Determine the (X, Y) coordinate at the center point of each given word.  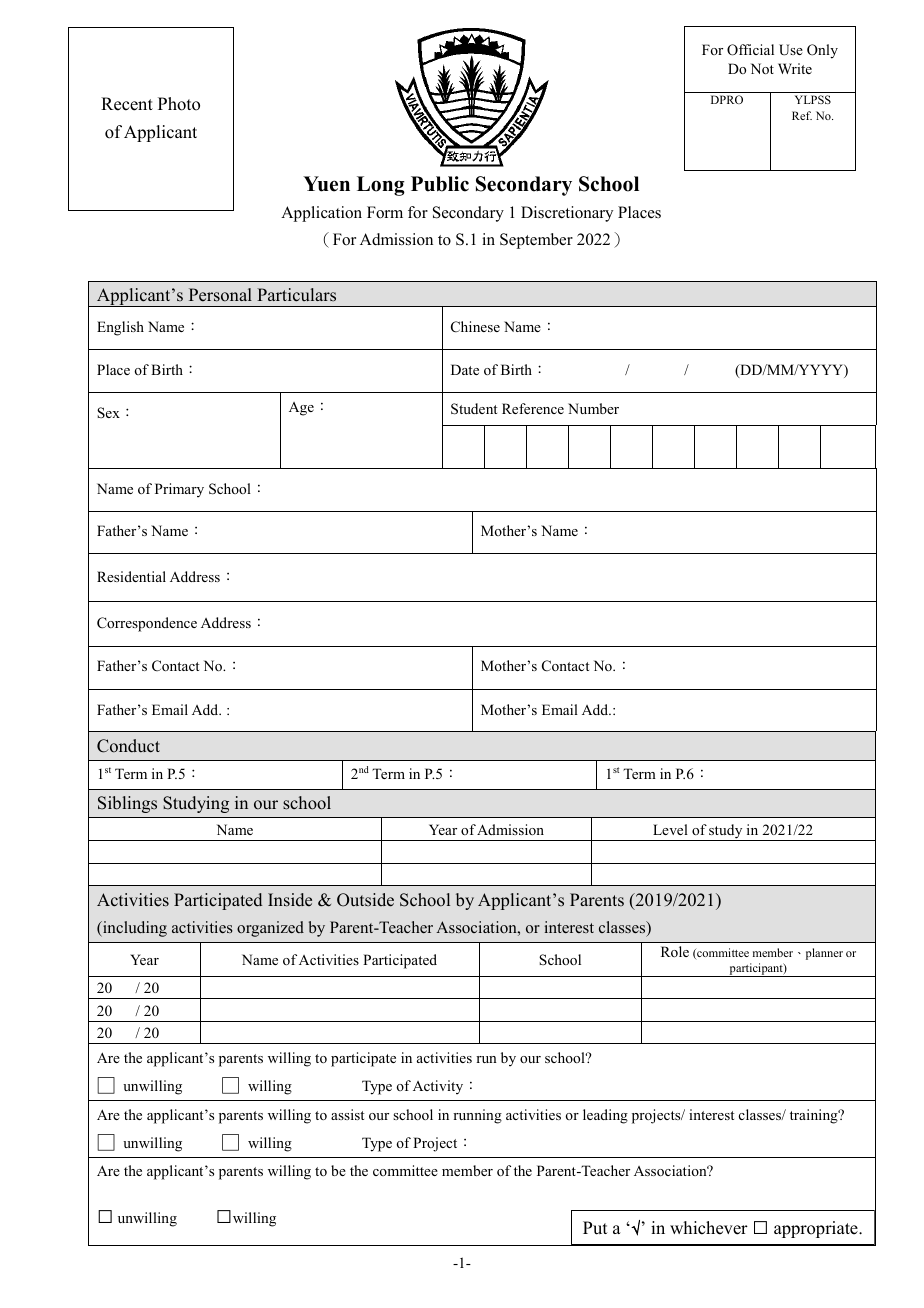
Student (474, 409)
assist (347, 1114)
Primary (179, 490)
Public (440, 184)
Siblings (127, 804)
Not (762, 68)
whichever (709, 1228)
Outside (365, 900)
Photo (179, 104)
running (477, 1116)
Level (670, 829)
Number (593, 408)
